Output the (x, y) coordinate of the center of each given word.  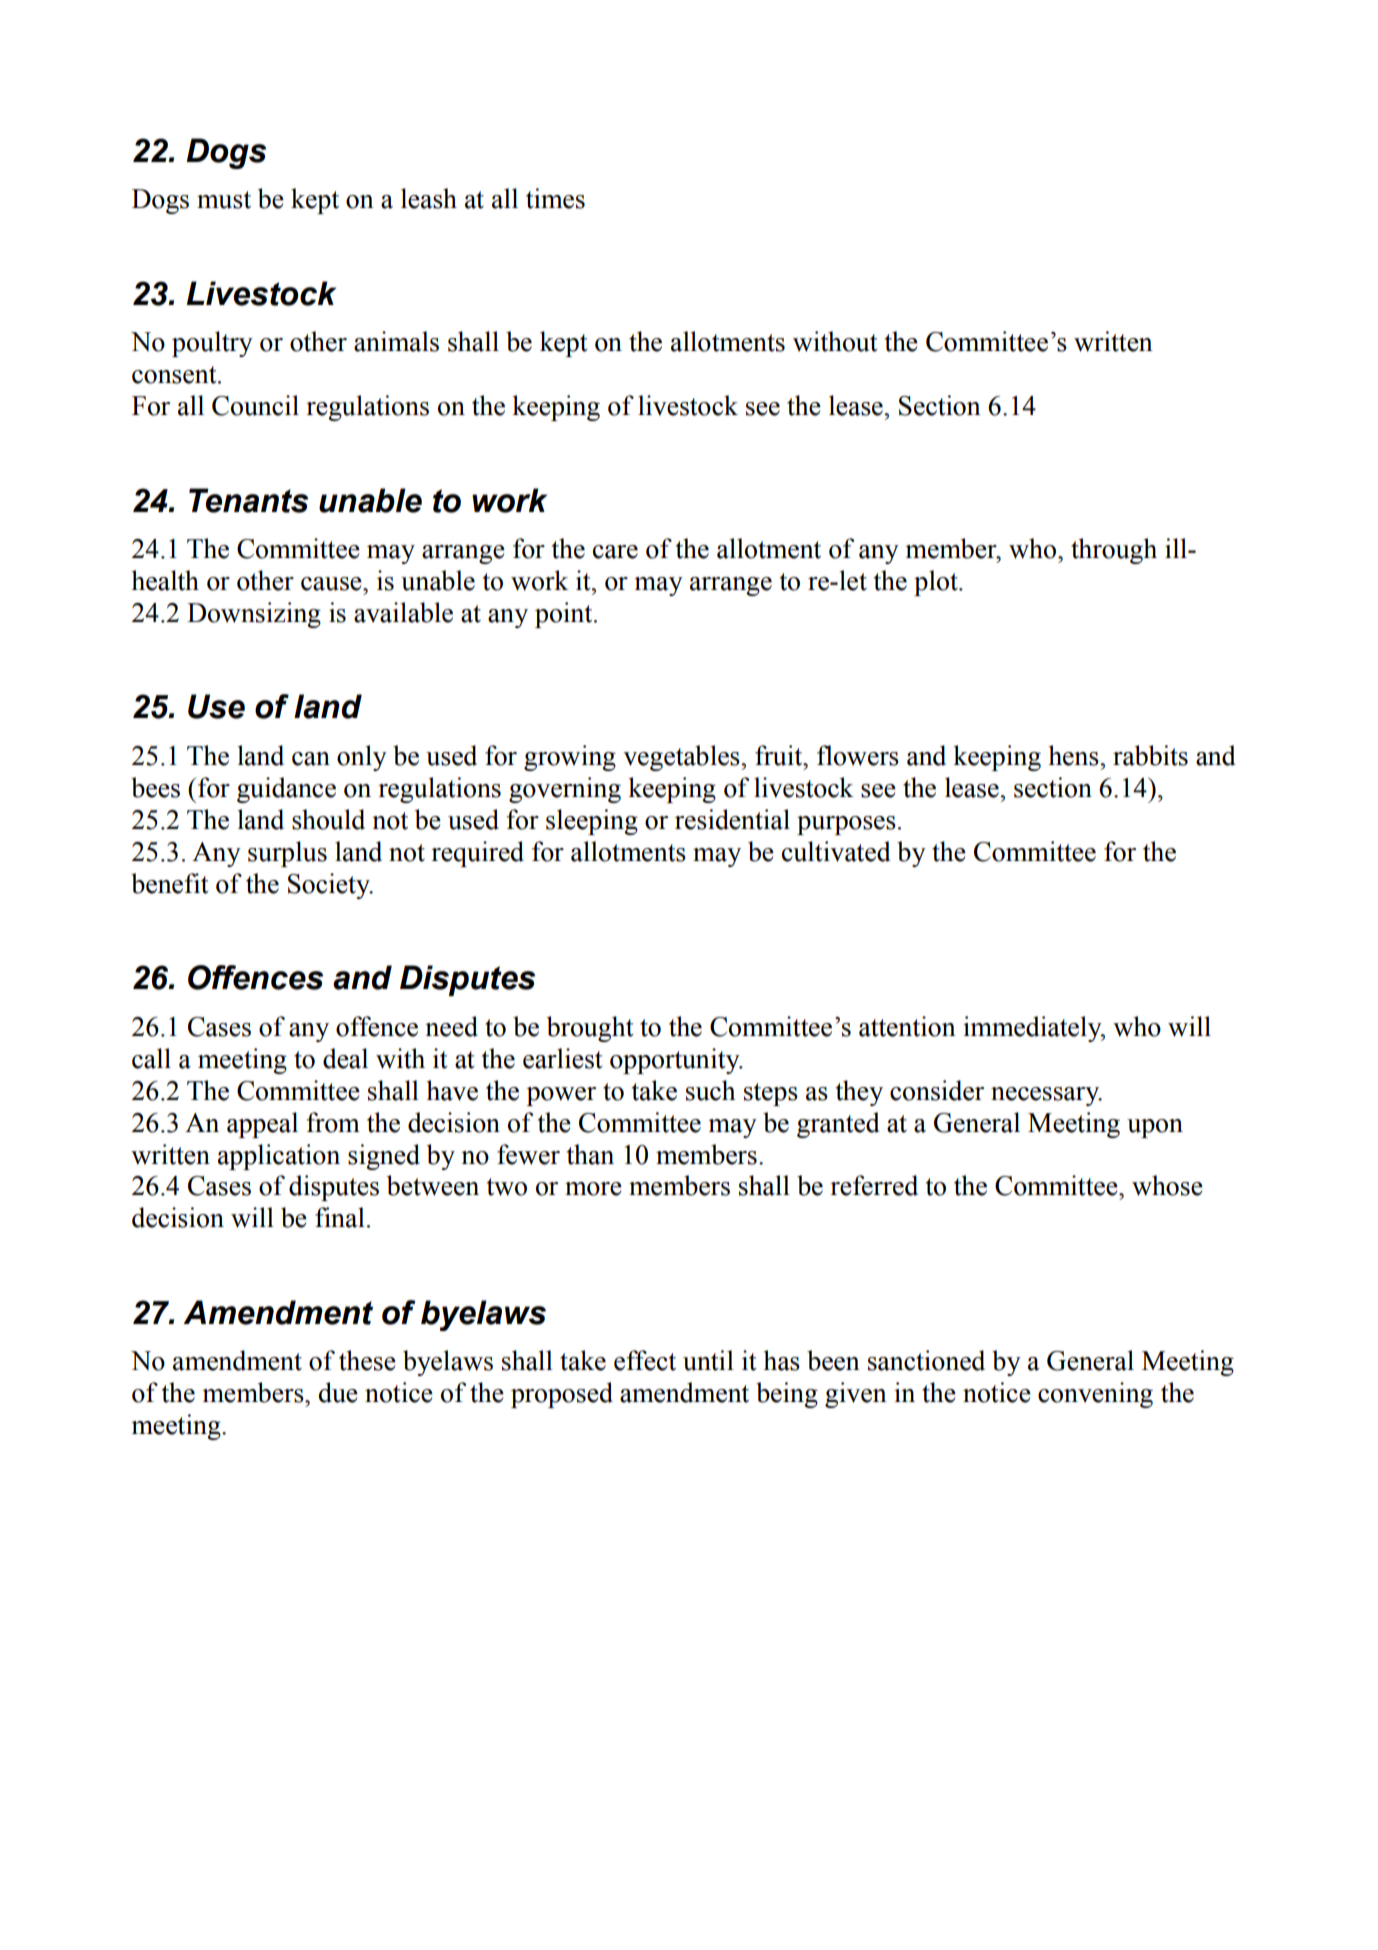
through (1114, 551)
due (338, 1392)
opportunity (676, 1061)
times (555, 198)
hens (1075, 755)
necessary (1046, 1096)
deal (345, 1058)
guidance (286, 790)
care (615, 552)
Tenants (248, 500)
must (224, 200)
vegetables (682, 758)
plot (937, 583)
